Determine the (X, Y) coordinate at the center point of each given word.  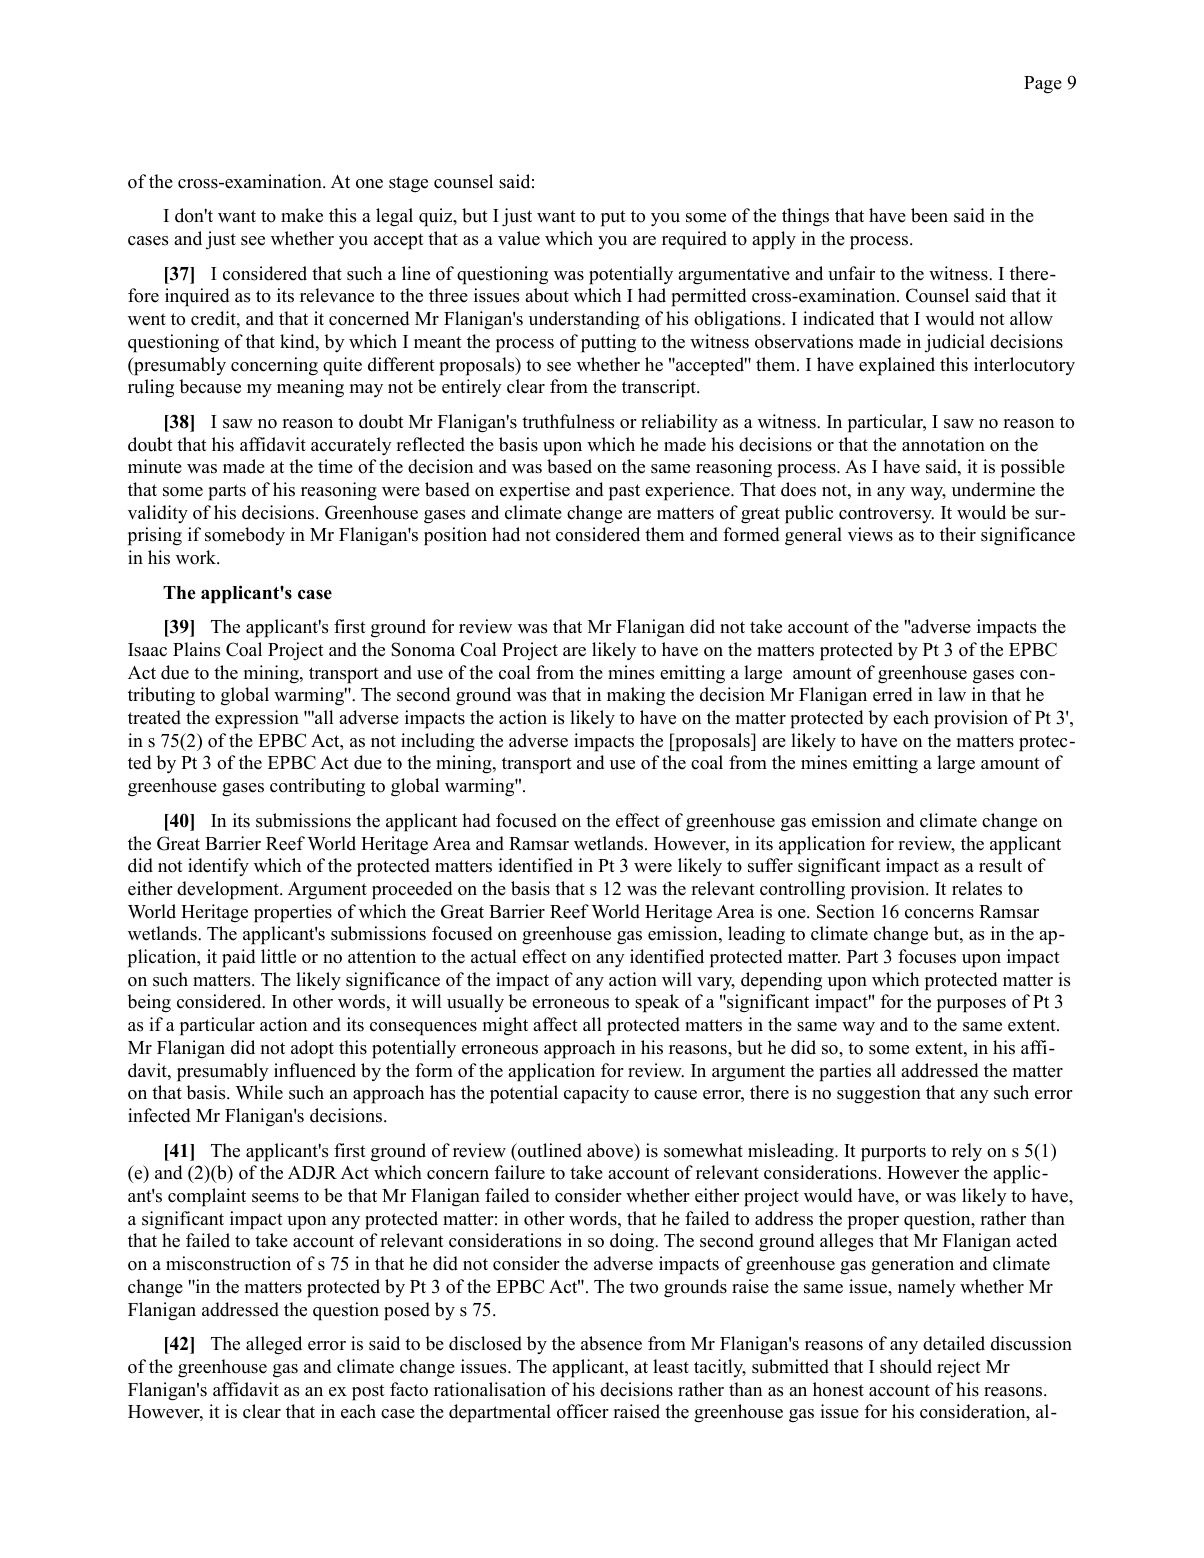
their (958, 534)
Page (1043, 85)
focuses (927, 956)
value (519, 238)
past (624, 492)
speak (657, 1003)
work (197, 557)
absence (611, 1343)
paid (239, 958)
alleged (274, 1345)
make (302, 215)
